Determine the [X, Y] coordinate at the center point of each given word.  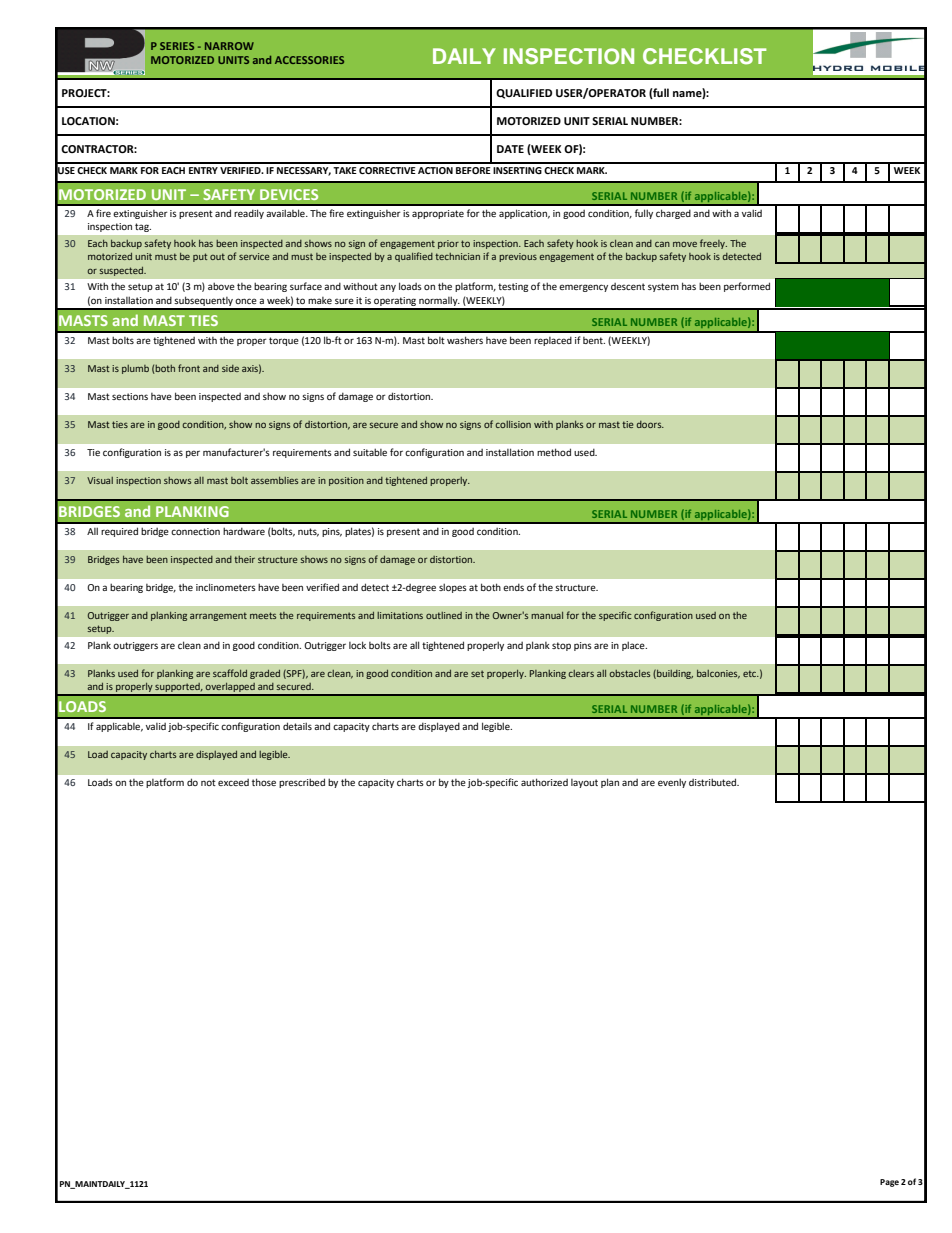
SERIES [177, 46]
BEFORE [473, 170]
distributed [714, 782]
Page [889, 1183]
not [208, 782]
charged [673, 214]
